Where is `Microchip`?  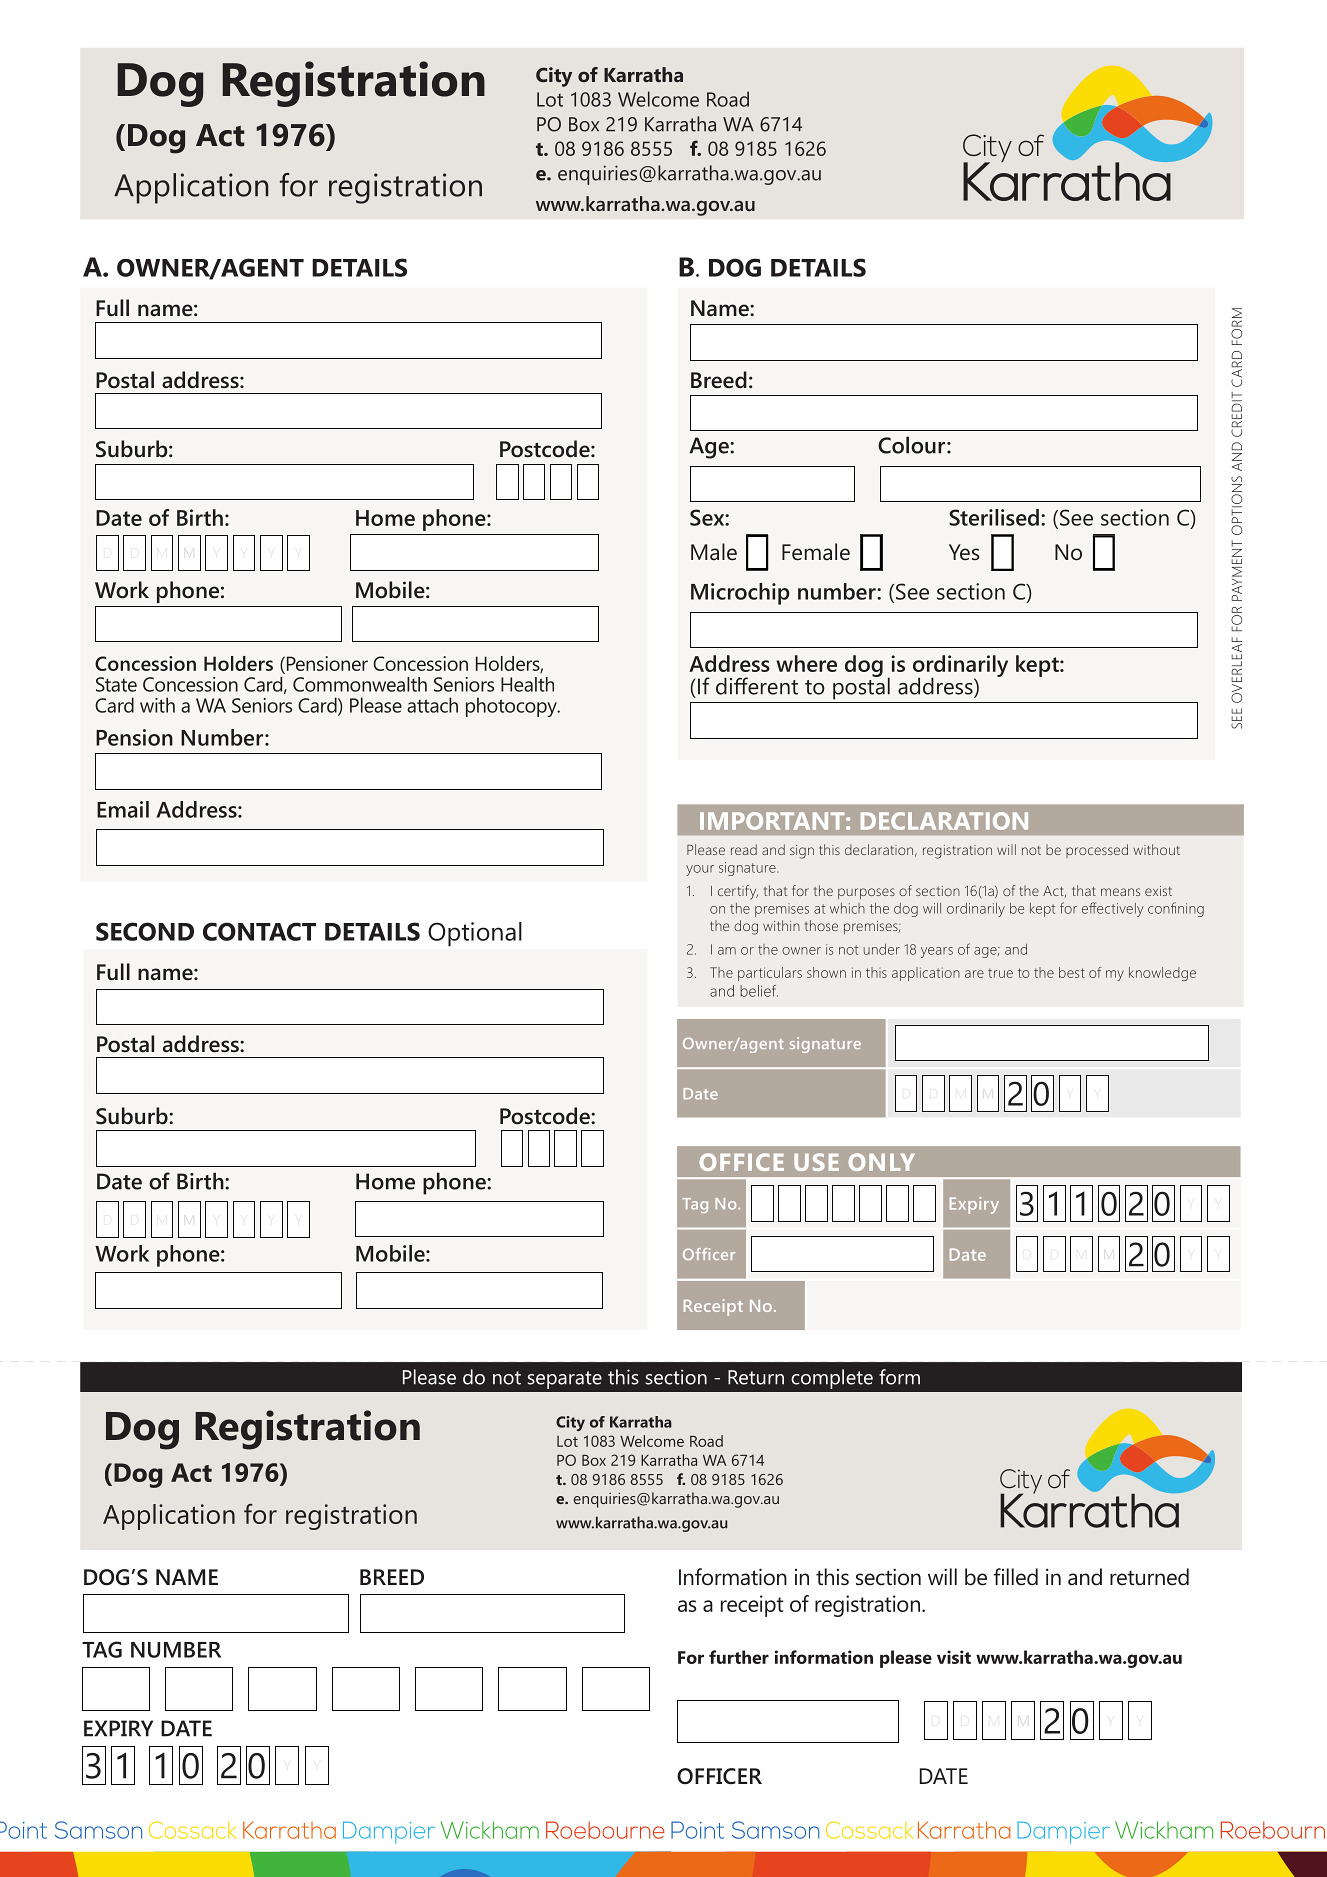
Microchip is located at coordinates (740, 594).
